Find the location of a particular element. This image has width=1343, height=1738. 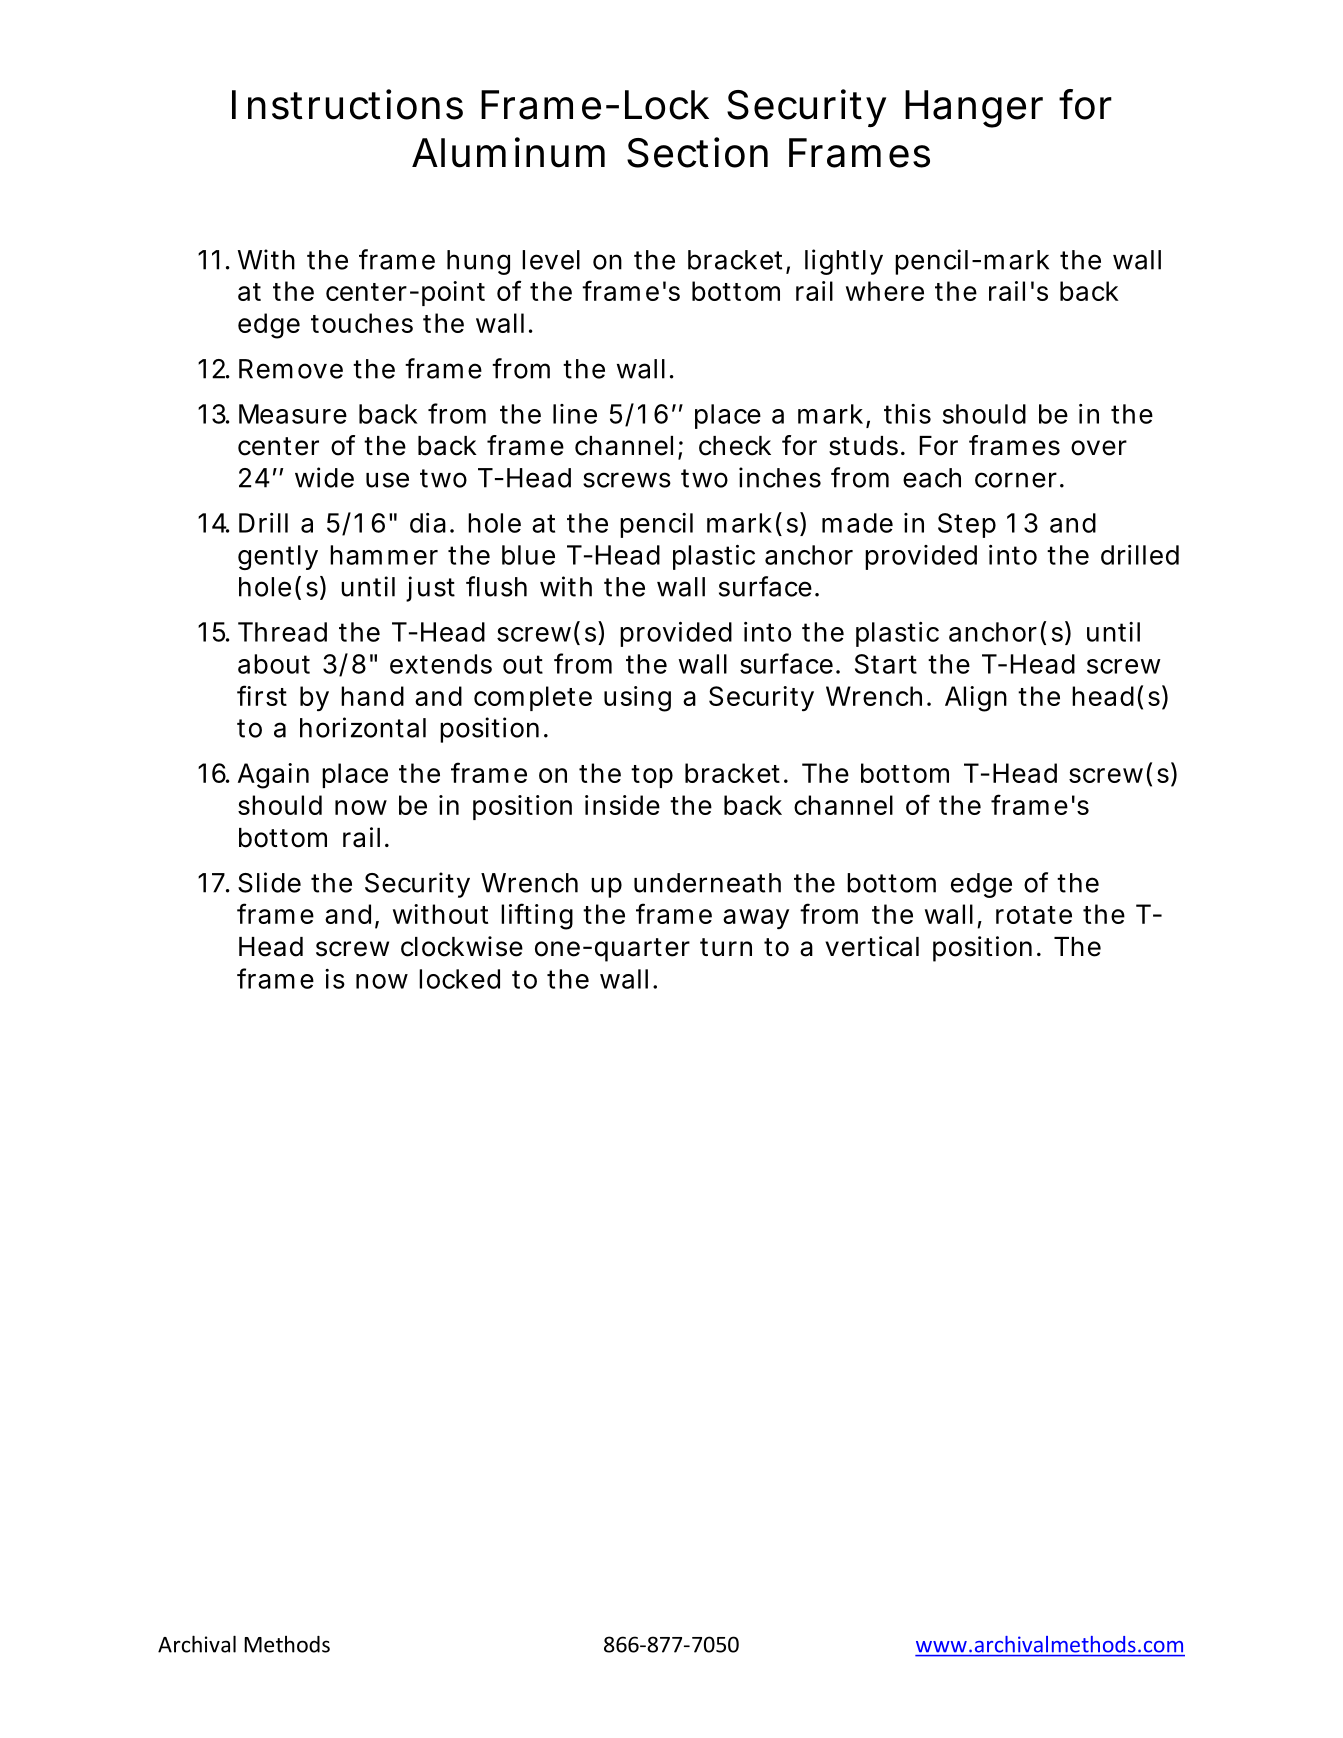

Section is located at coordinates (697, 152).
